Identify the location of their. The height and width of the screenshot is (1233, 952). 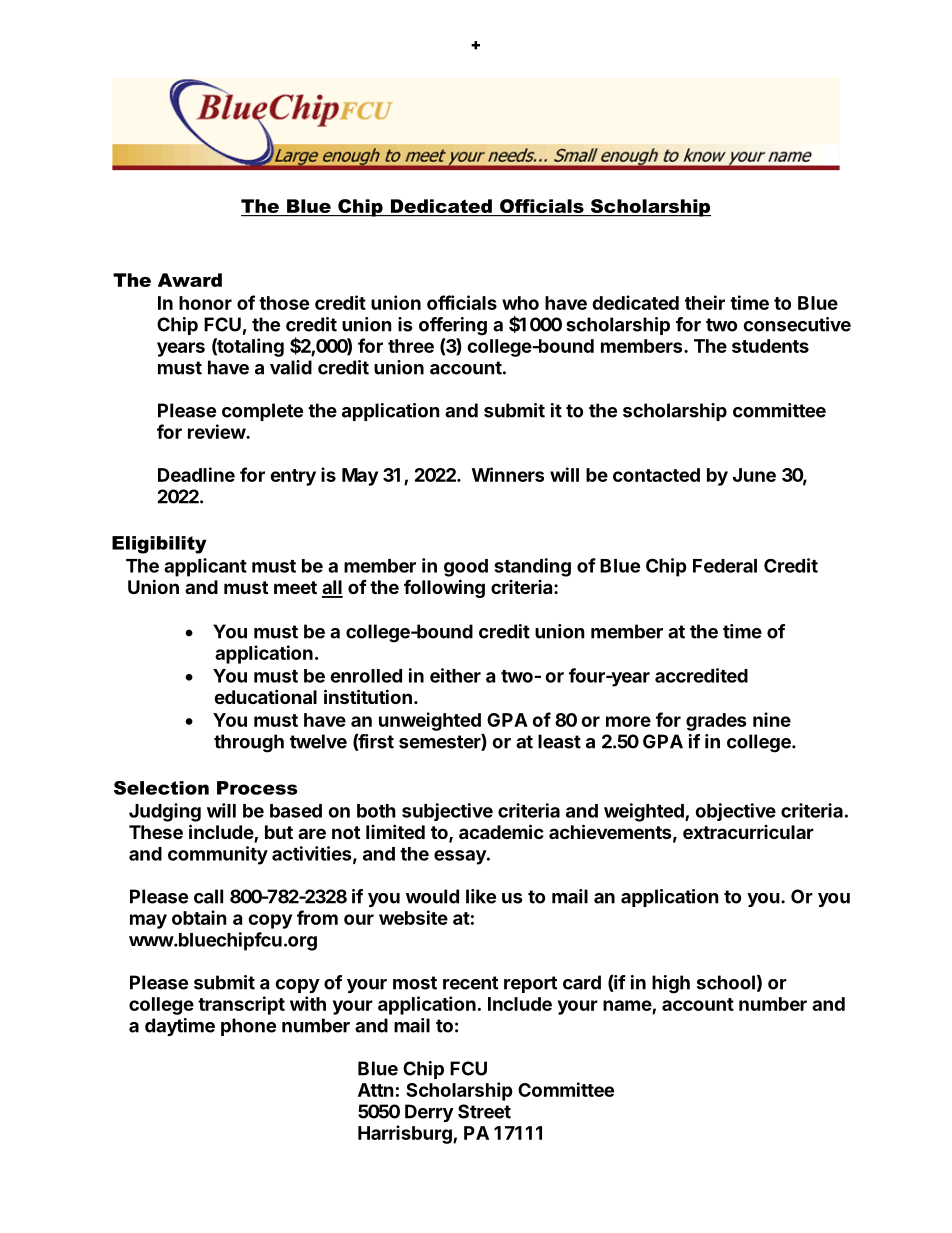
(705, 302).
